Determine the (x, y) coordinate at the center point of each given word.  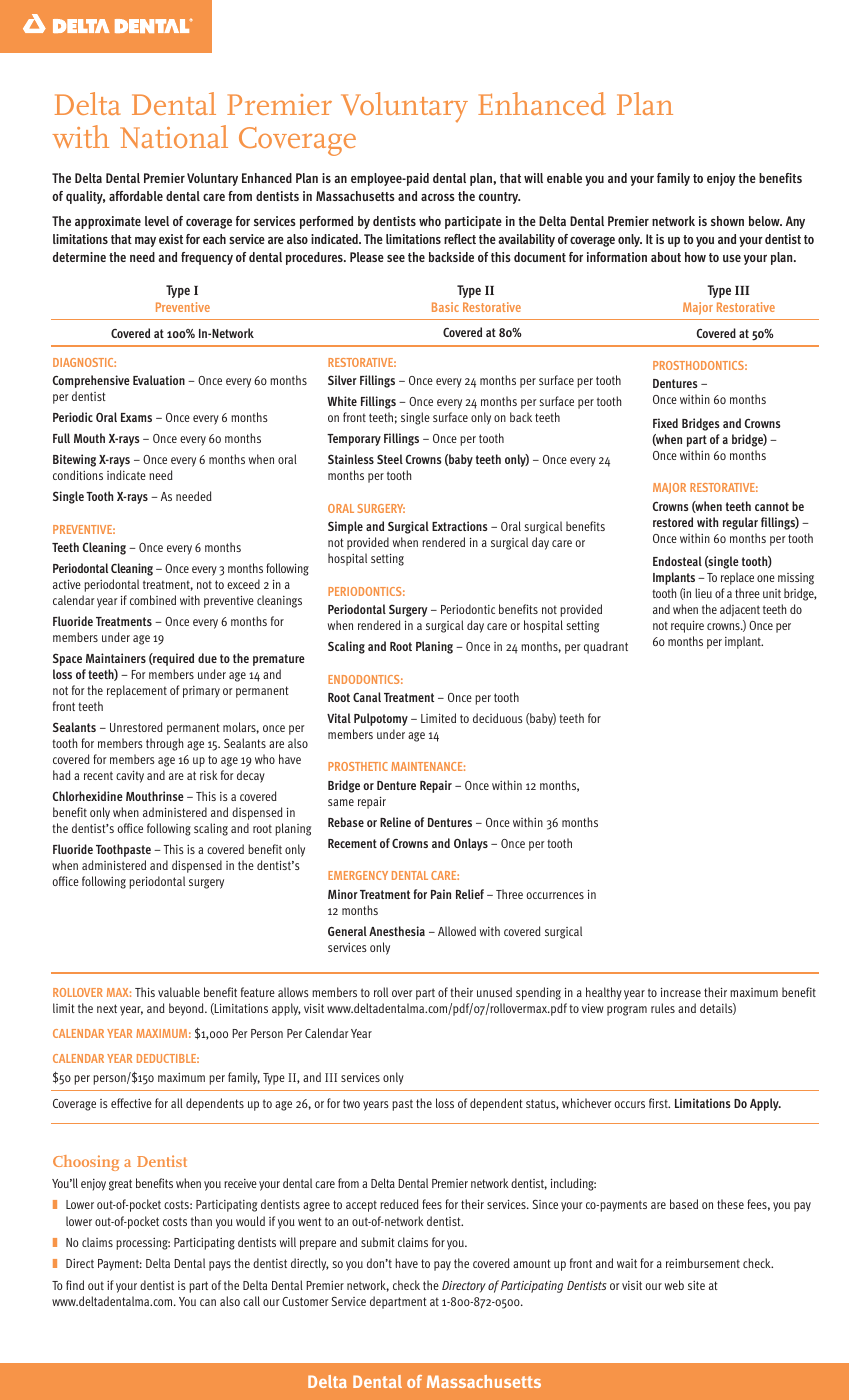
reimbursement (703, 1263)
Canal (367, 697)
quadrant (606, 647)
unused (494, 992)
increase (681, 992)
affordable (136, 196)
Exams (136, 417)
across (438, 197)
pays (220, 1266)
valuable (179, 992)
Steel (390, 459)
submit (378, 1242)
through (164, 744)
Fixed (665, 423)
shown (727, 221)
